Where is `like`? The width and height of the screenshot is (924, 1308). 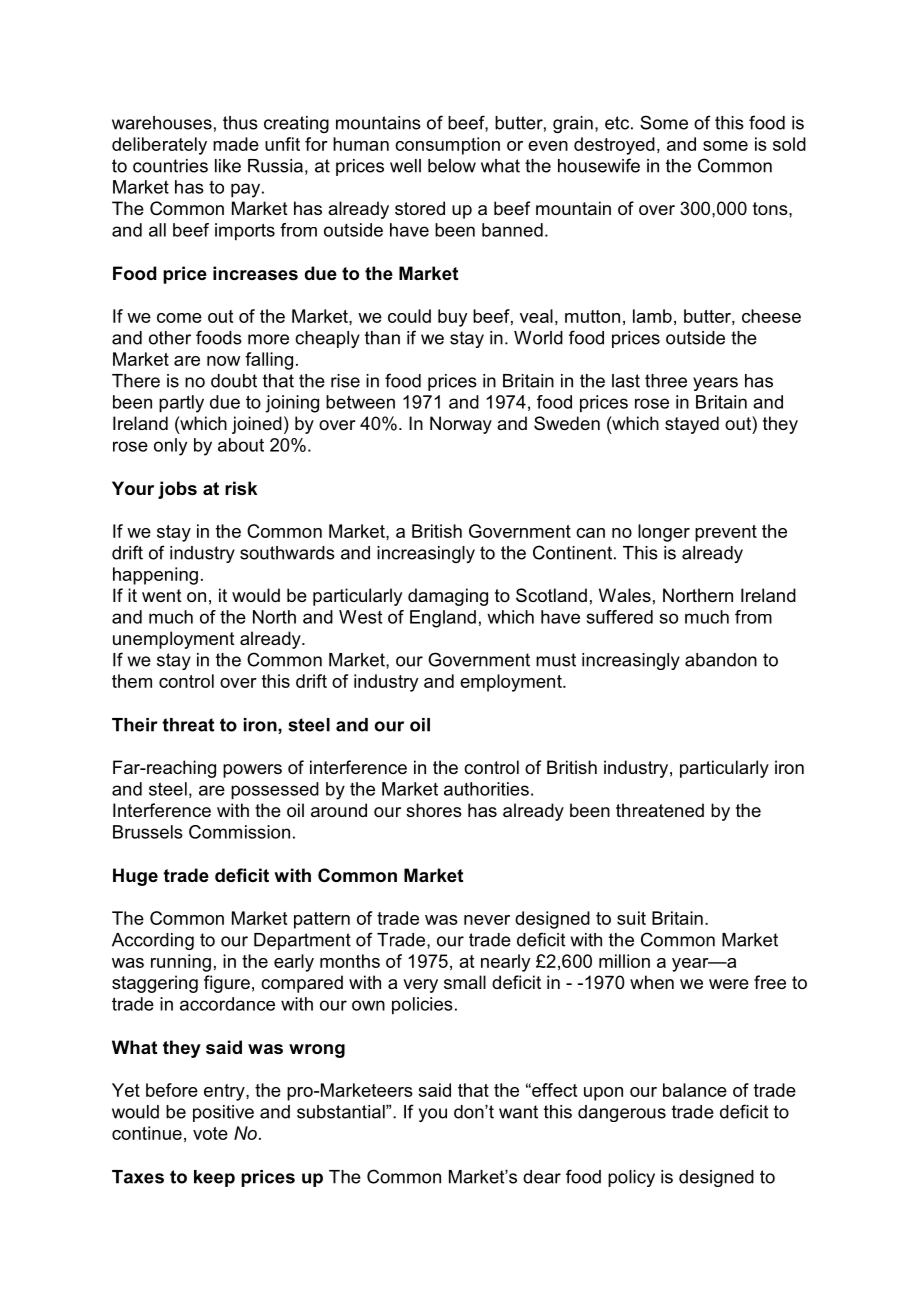
like is located at coordinates (228, 166).
